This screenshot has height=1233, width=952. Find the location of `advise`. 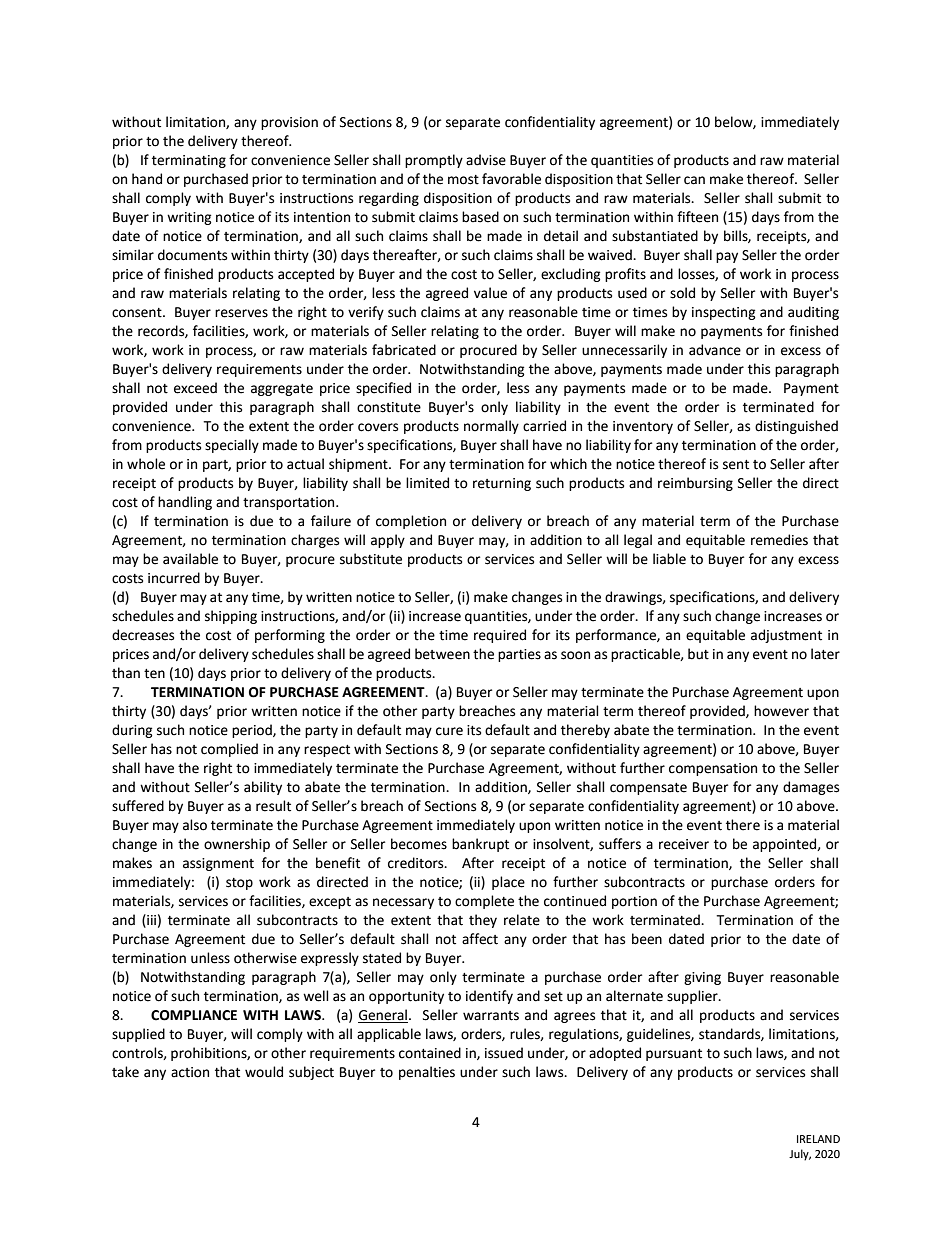

advise is located at coordinates (486, 160).
